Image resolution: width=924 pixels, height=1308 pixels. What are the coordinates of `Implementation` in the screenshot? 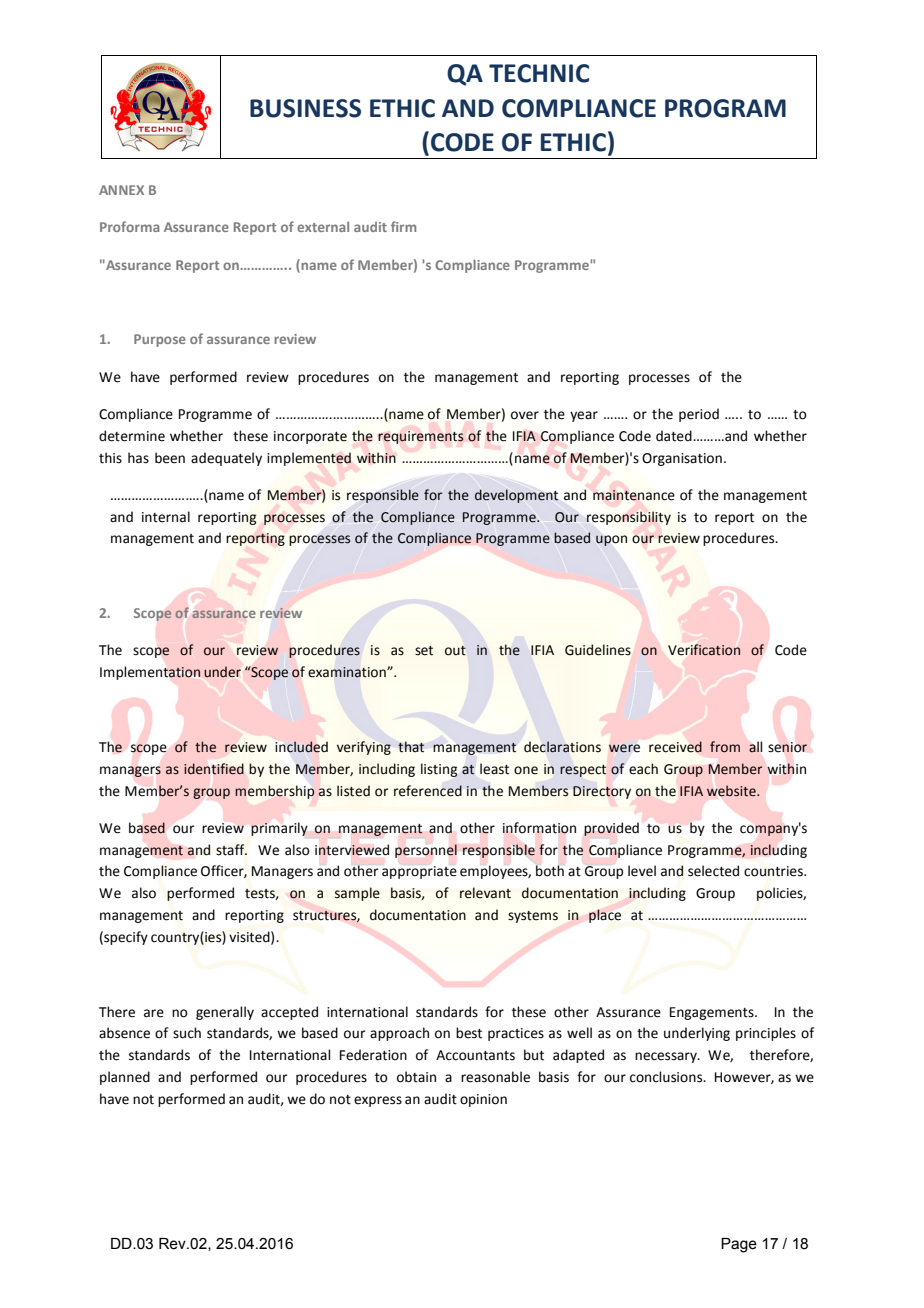 It's located at (150, 673).
